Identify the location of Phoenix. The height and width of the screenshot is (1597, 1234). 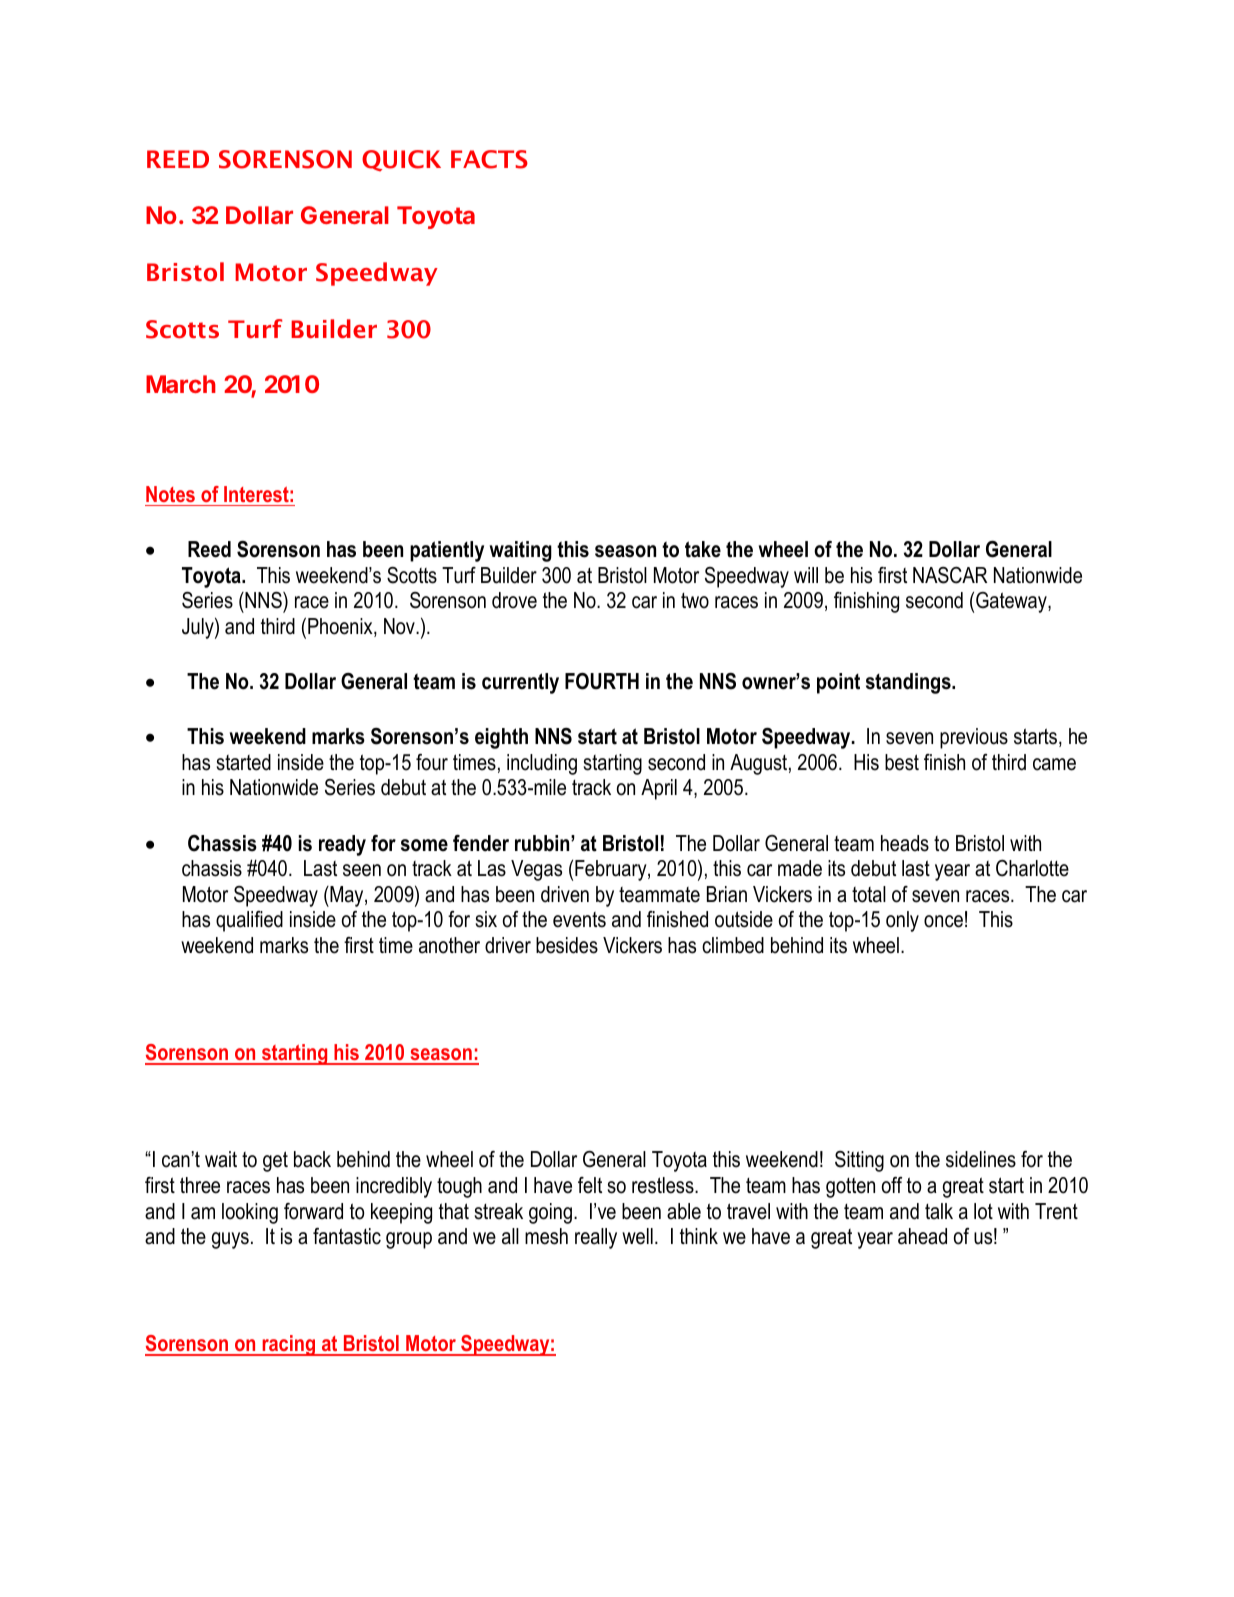
(341, 627).
